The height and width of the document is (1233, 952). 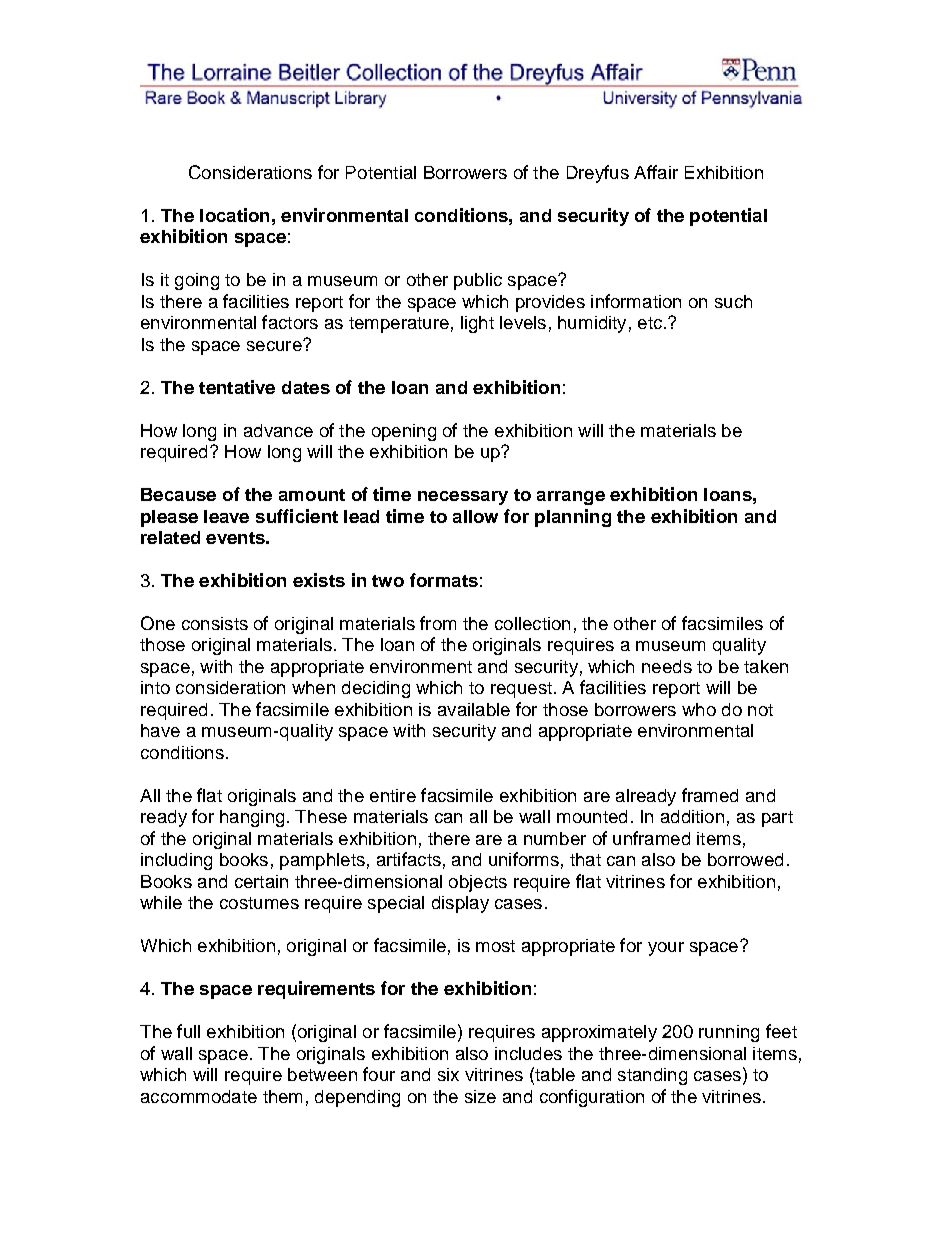 I want to click on opening, so click(x=404, y=432).
